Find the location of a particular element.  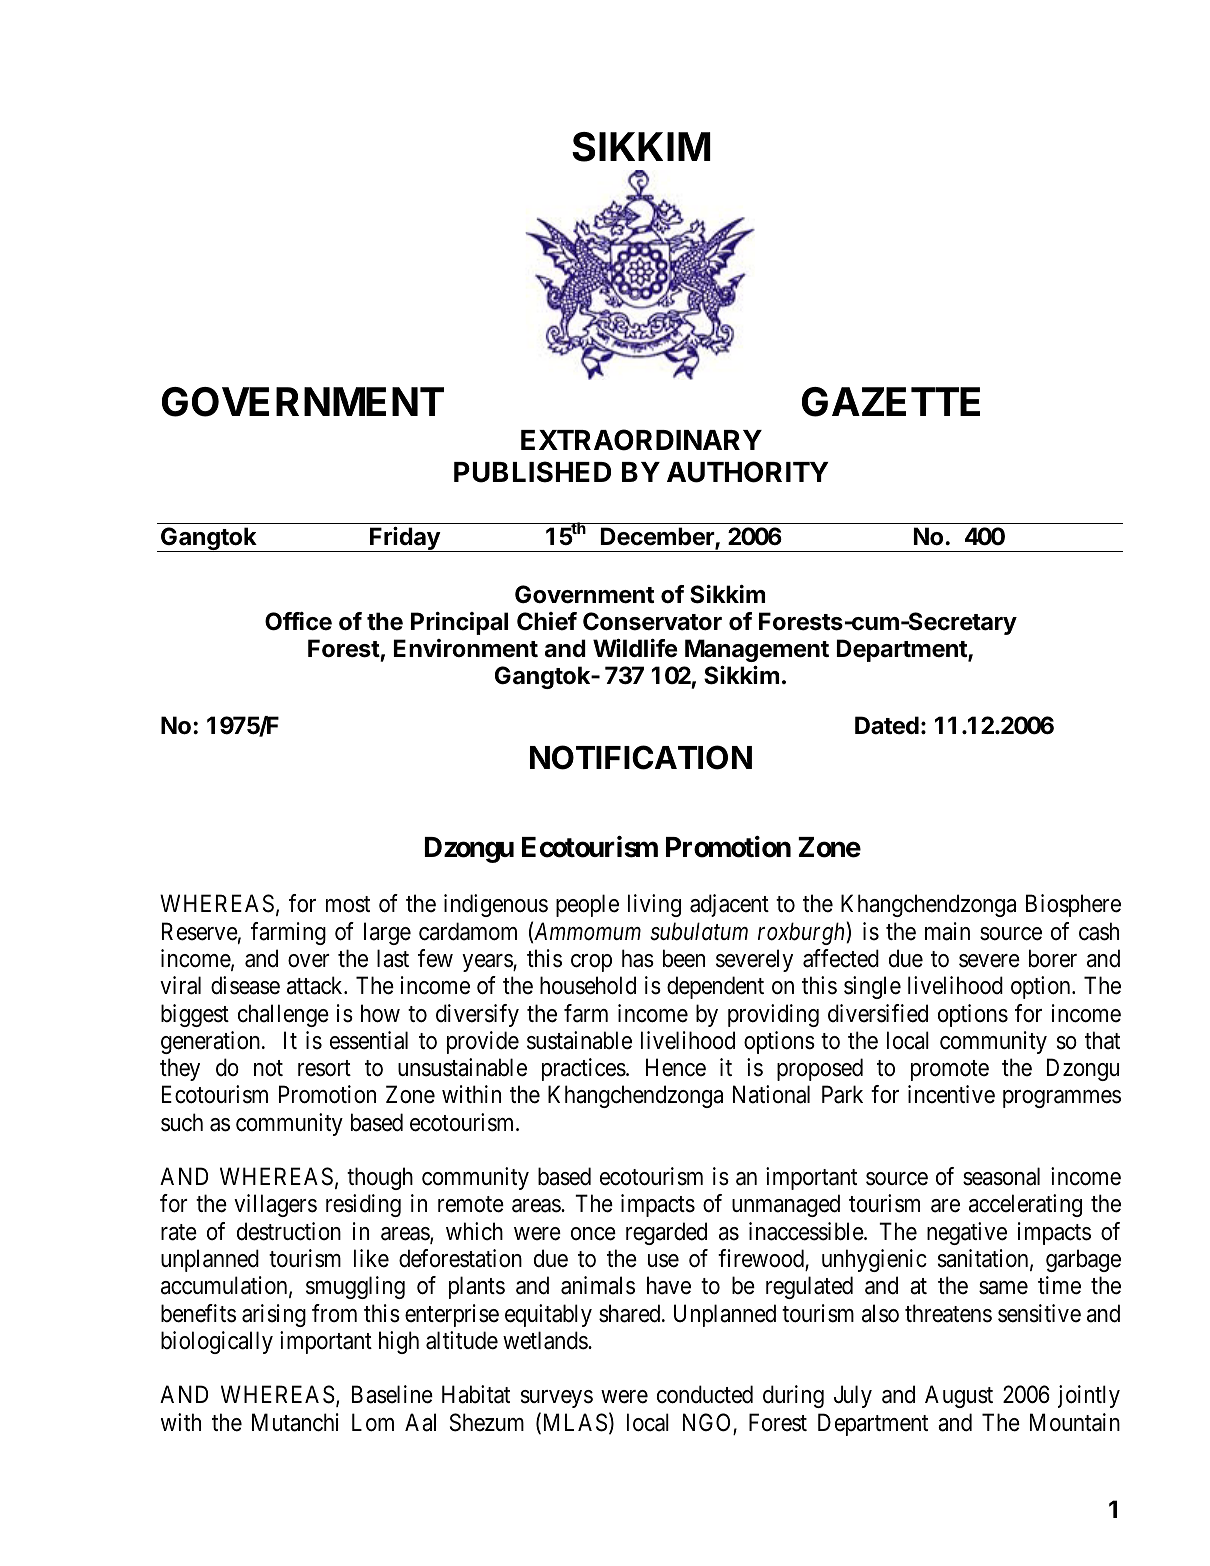

Office is located at coordinates (298, 621).
